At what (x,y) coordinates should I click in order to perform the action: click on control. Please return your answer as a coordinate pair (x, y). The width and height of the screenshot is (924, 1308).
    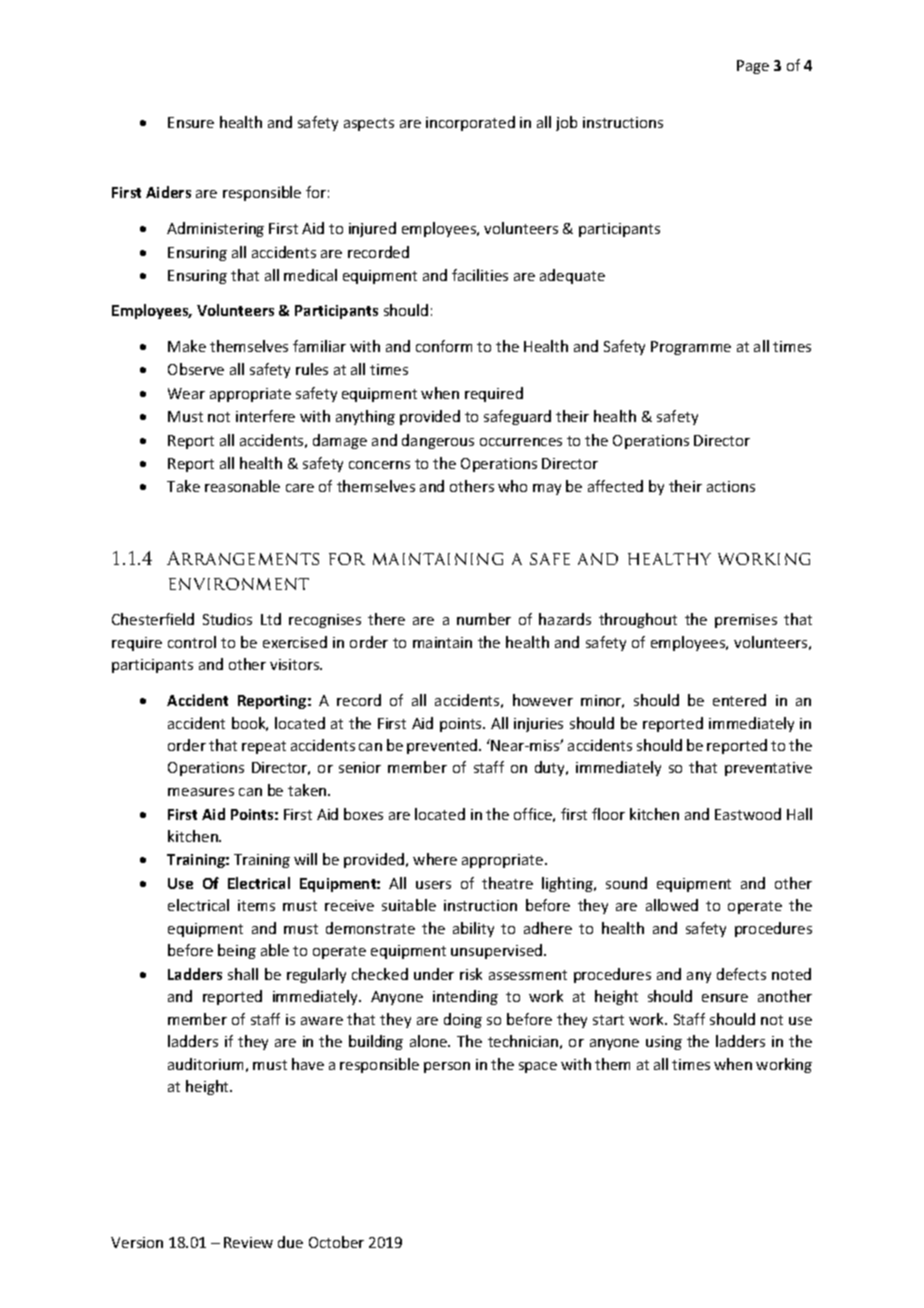
    Looking at the image, I should click on (192, 642).
